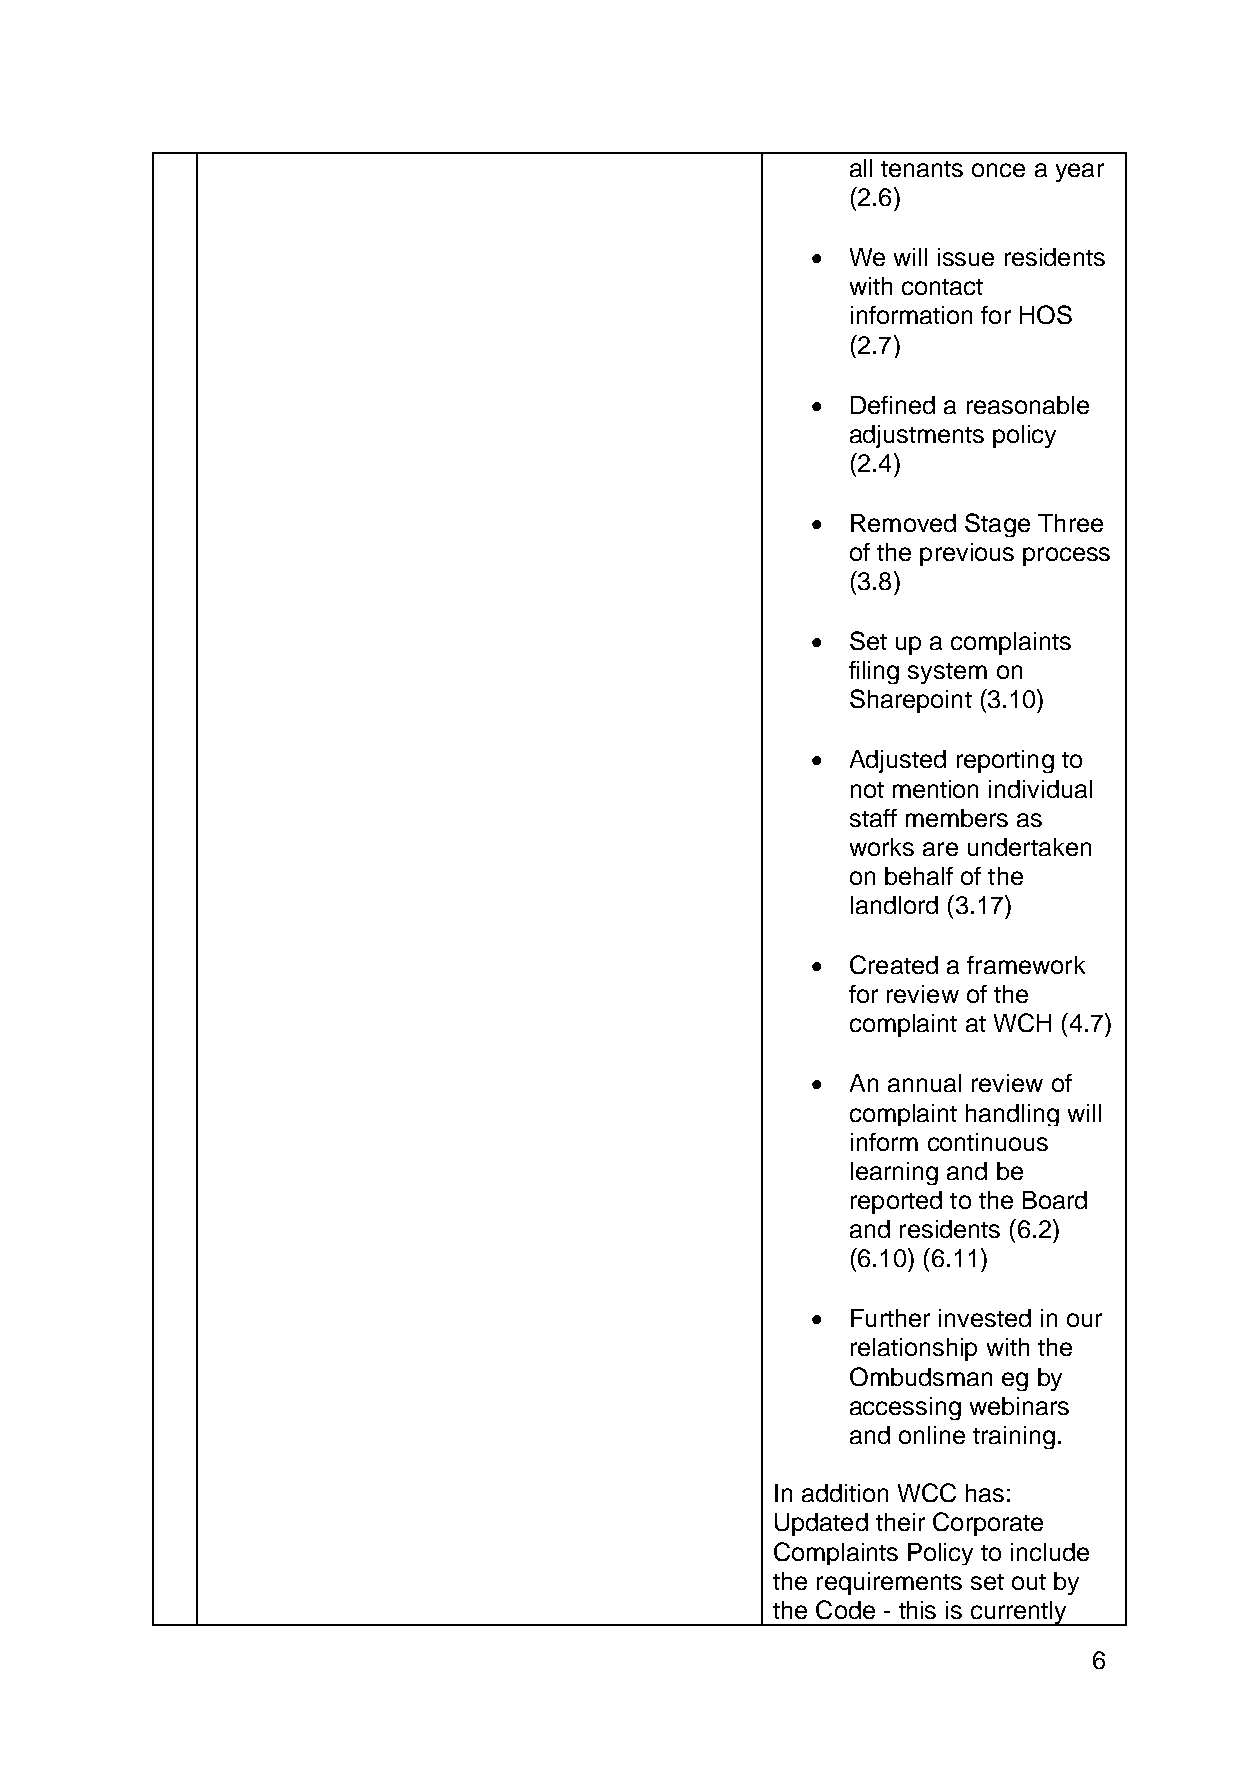  I want to click on not, so click(867, 790).
